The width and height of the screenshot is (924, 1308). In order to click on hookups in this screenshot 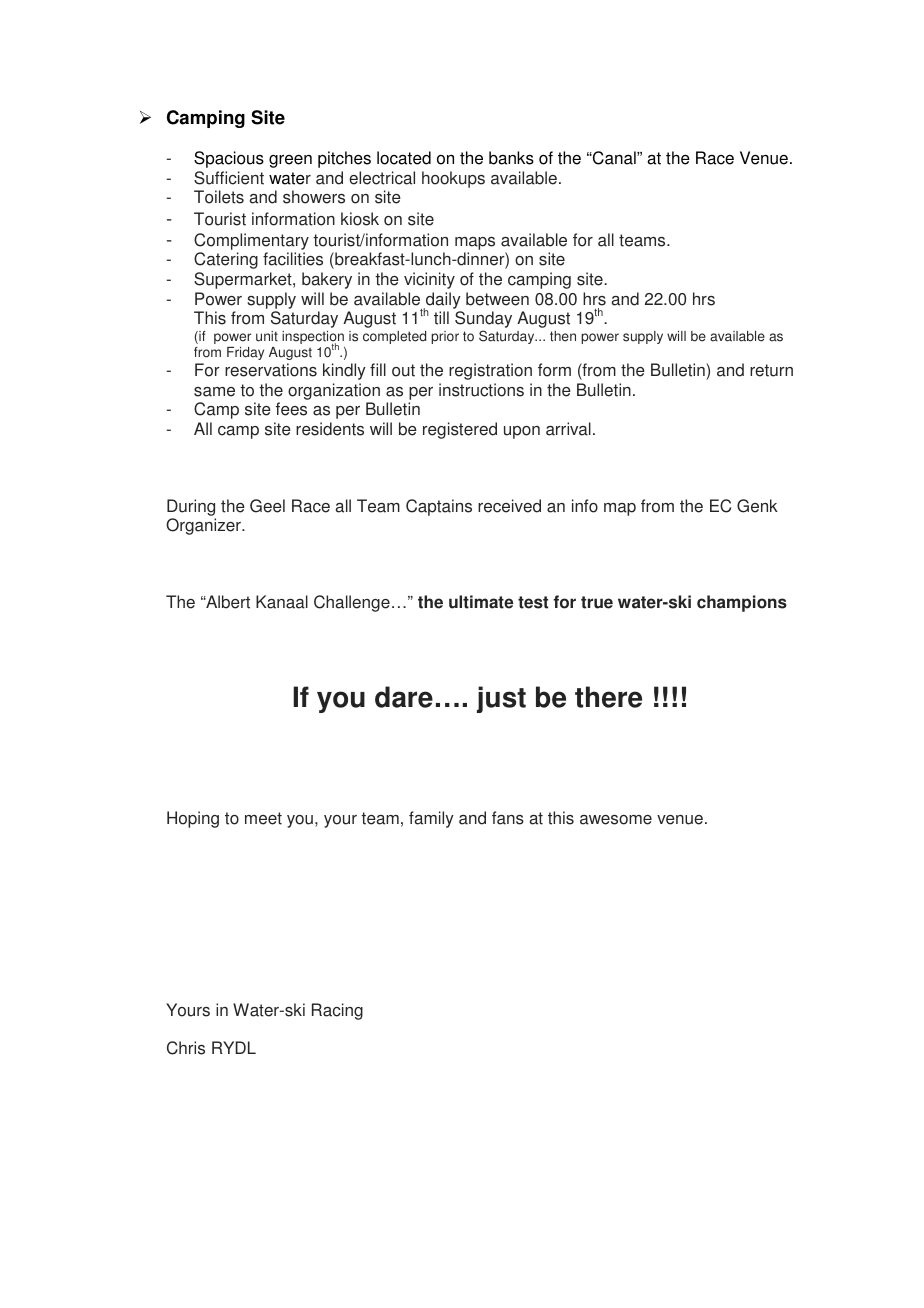, I will do `click(453, 179)`.
